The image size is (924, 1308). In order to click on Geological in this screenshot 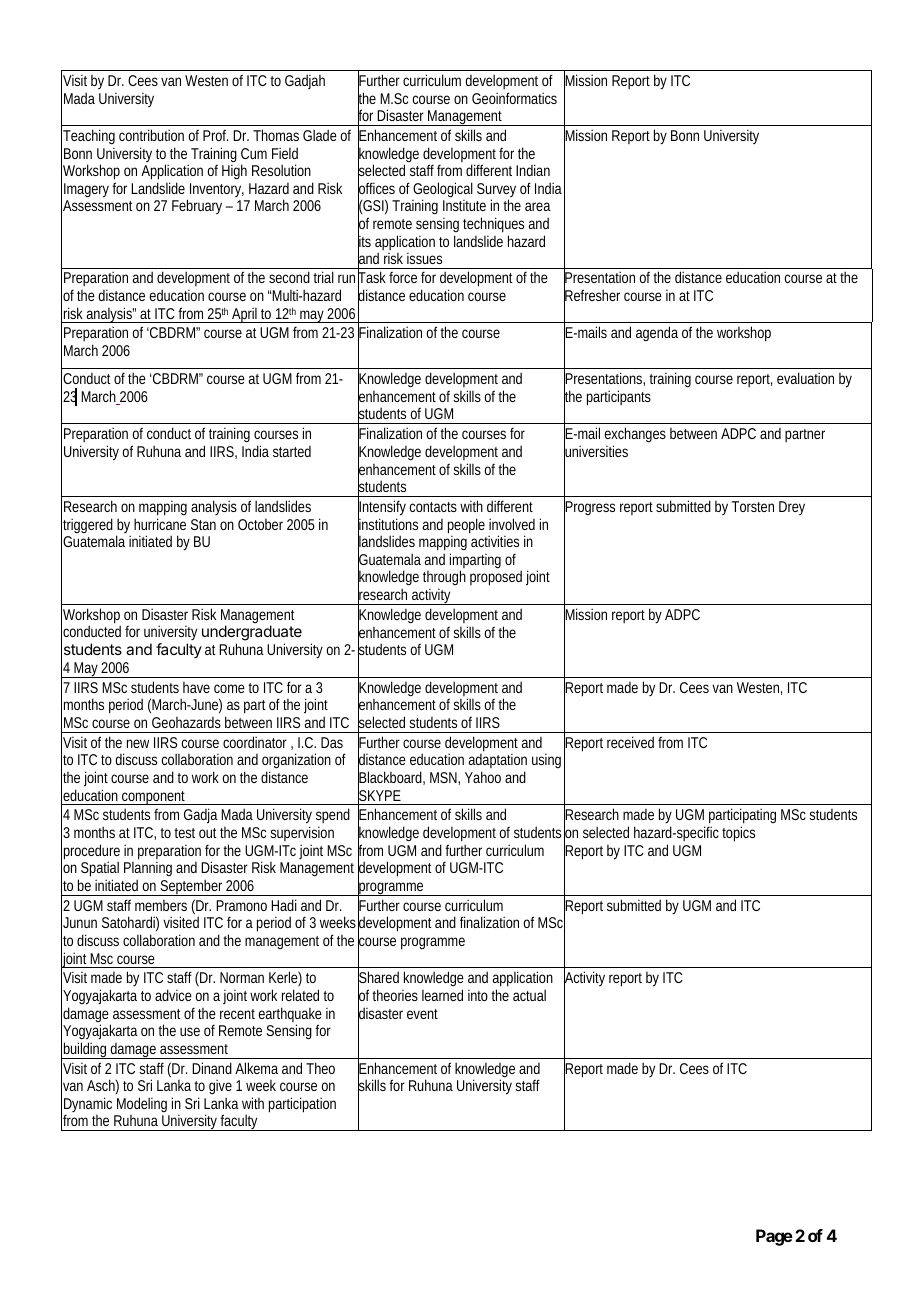, I will do `click(443, 191)`.
